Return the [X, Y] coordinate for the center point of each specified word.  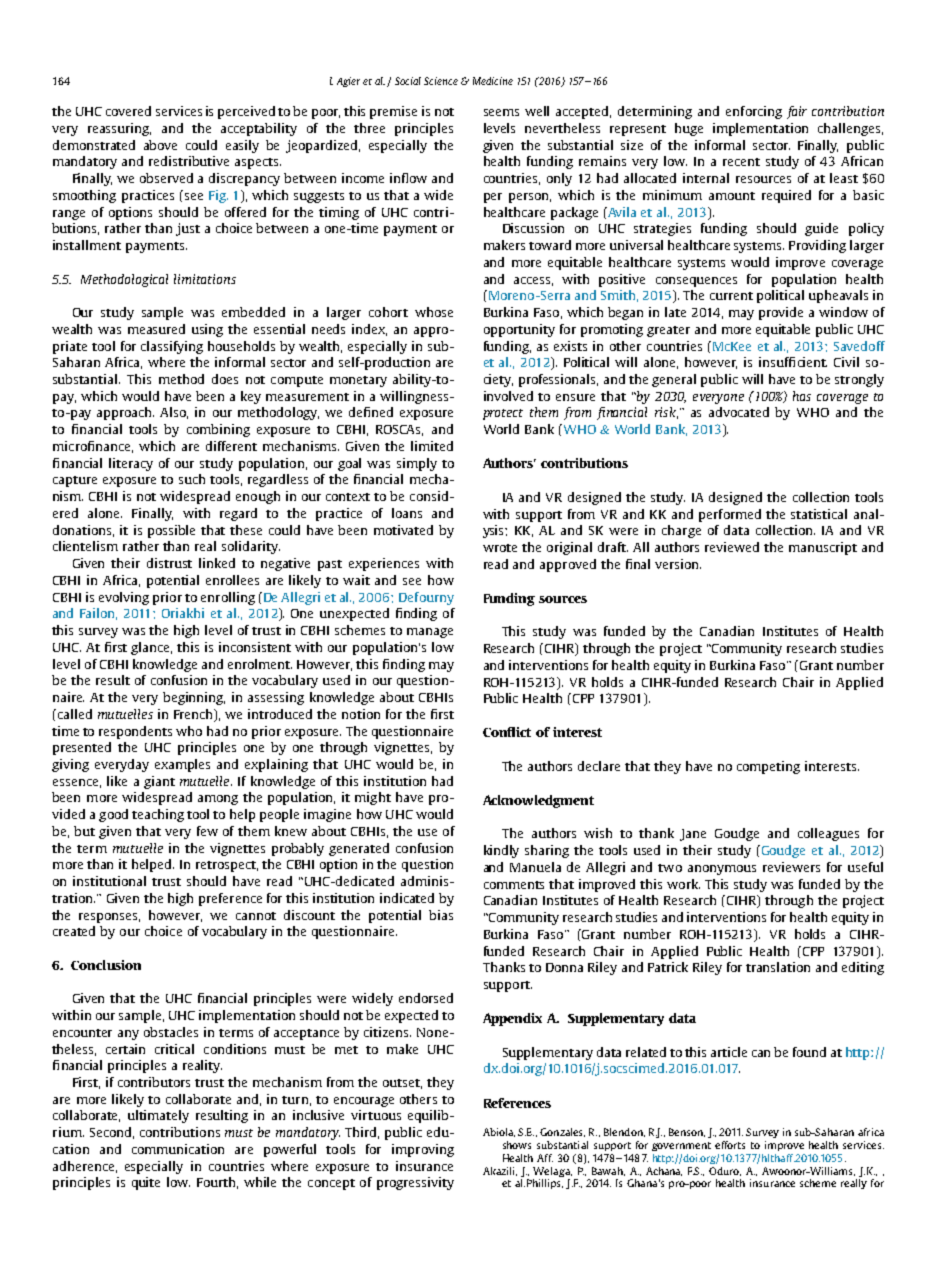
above [160, 145]
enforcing [754, 112]
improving [423, 1150]
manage [430, 633]
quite [146, 1183]
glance [151, 648]
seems [501, 112]
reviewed [732, 547]
